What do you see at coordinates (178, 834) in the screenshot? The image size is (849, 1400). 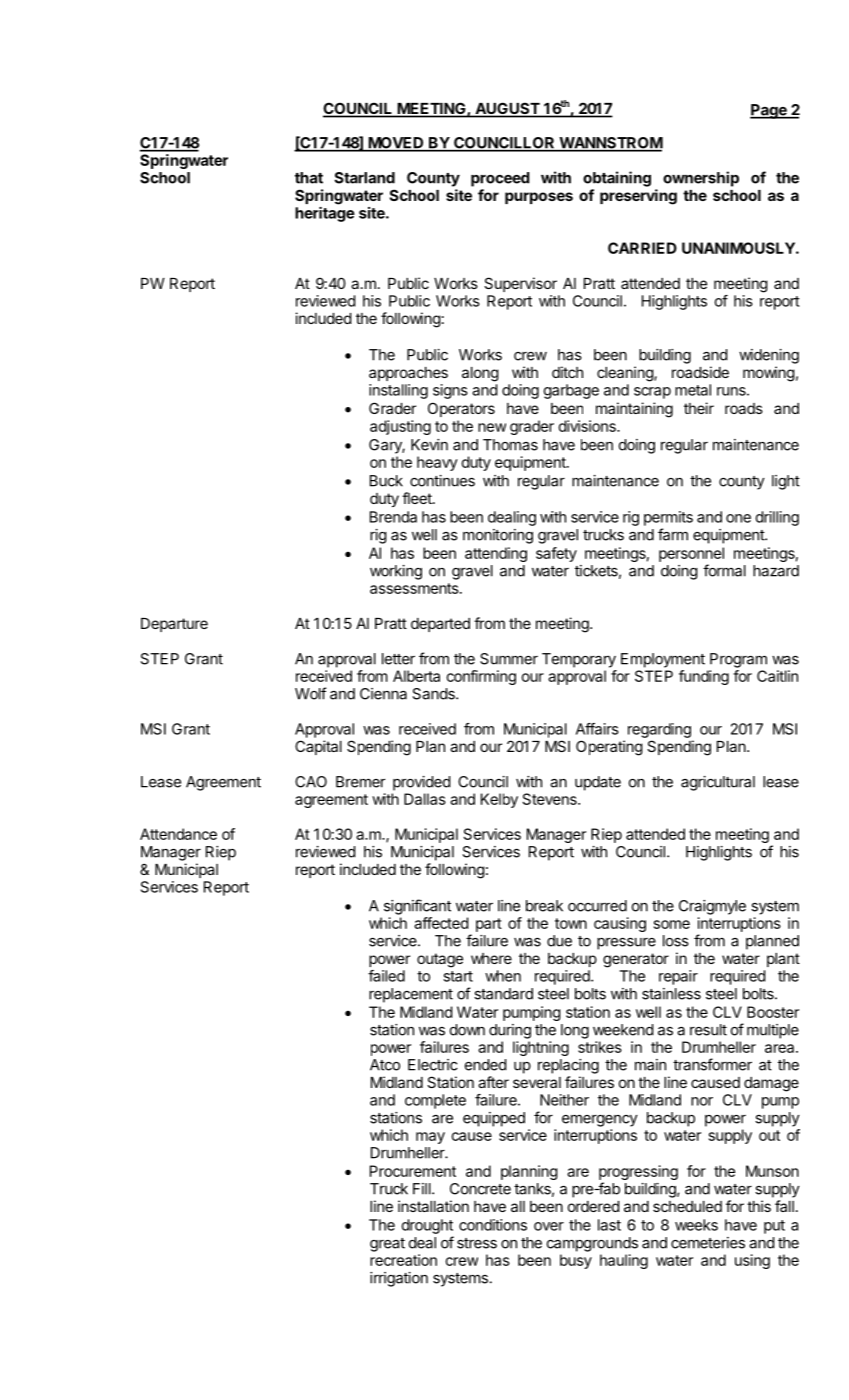 I see `Attendance` at bounding box center [178, 834].
